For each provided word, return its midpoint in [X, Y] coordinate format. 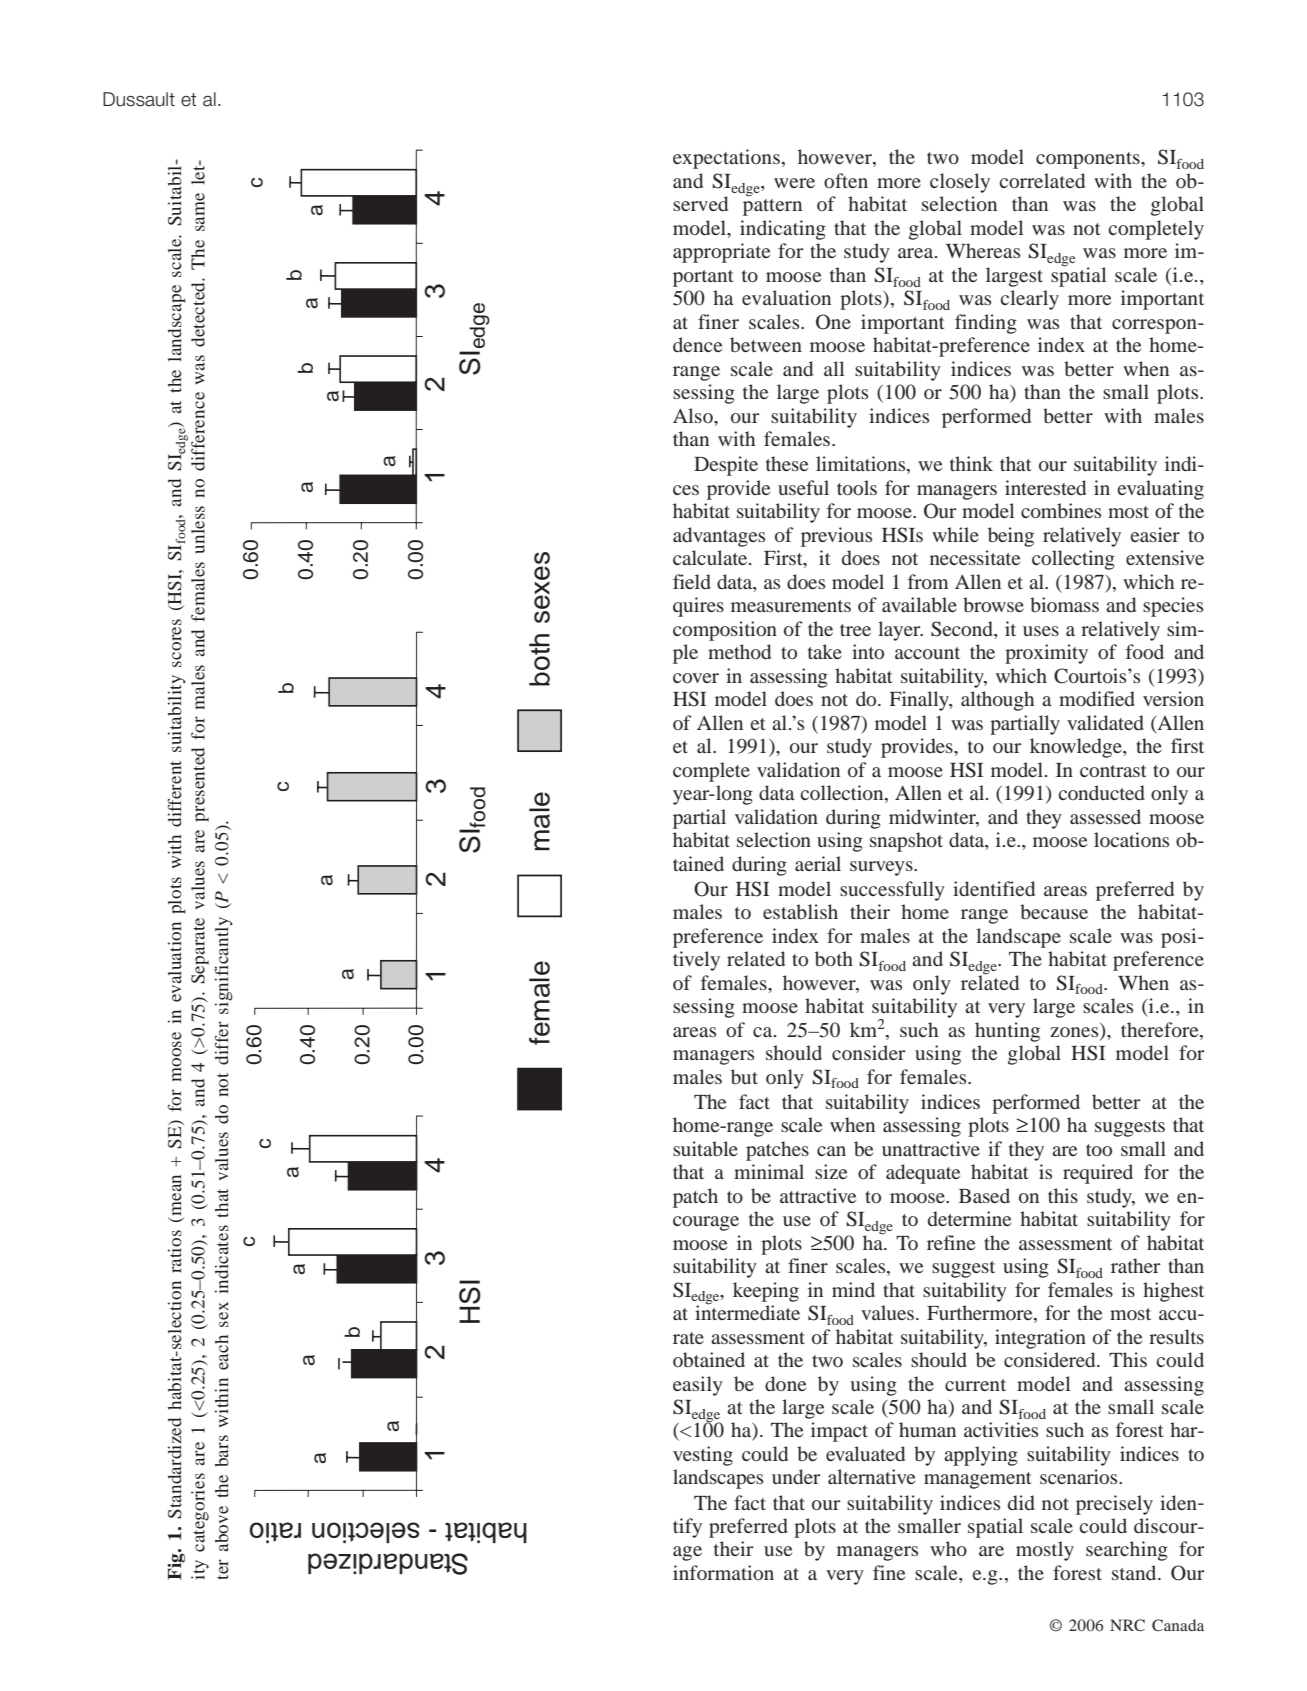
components [1089, 160]
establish [800, 911]
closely [960, 183]
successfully [892, 891]
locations [1131, 839]
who [948, 1548]
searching [1127, 1551]
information [723, 1572]
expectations [726, 159]
